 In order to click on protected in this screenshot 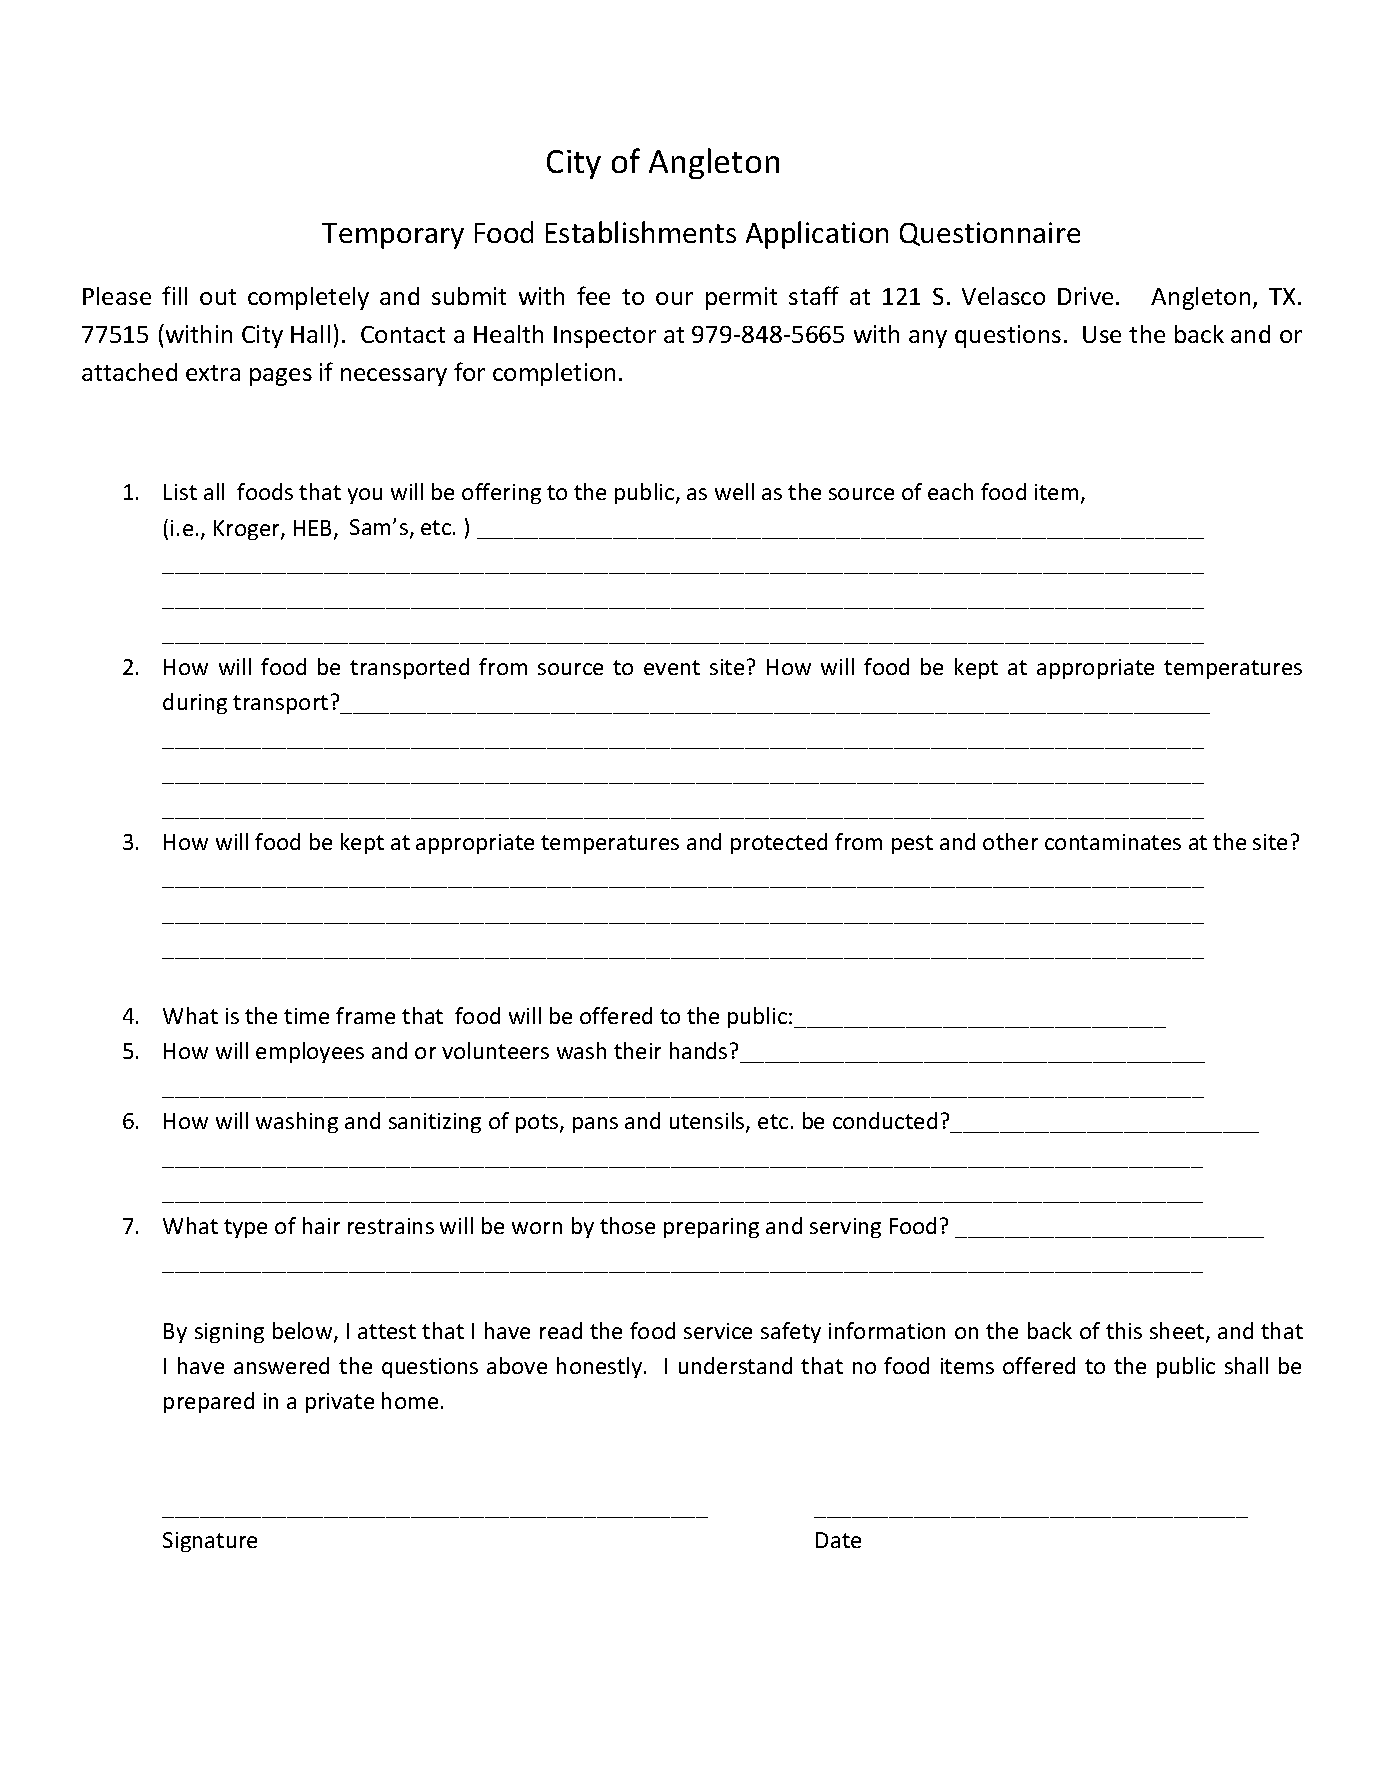, I will do `click(779, 843)`.
